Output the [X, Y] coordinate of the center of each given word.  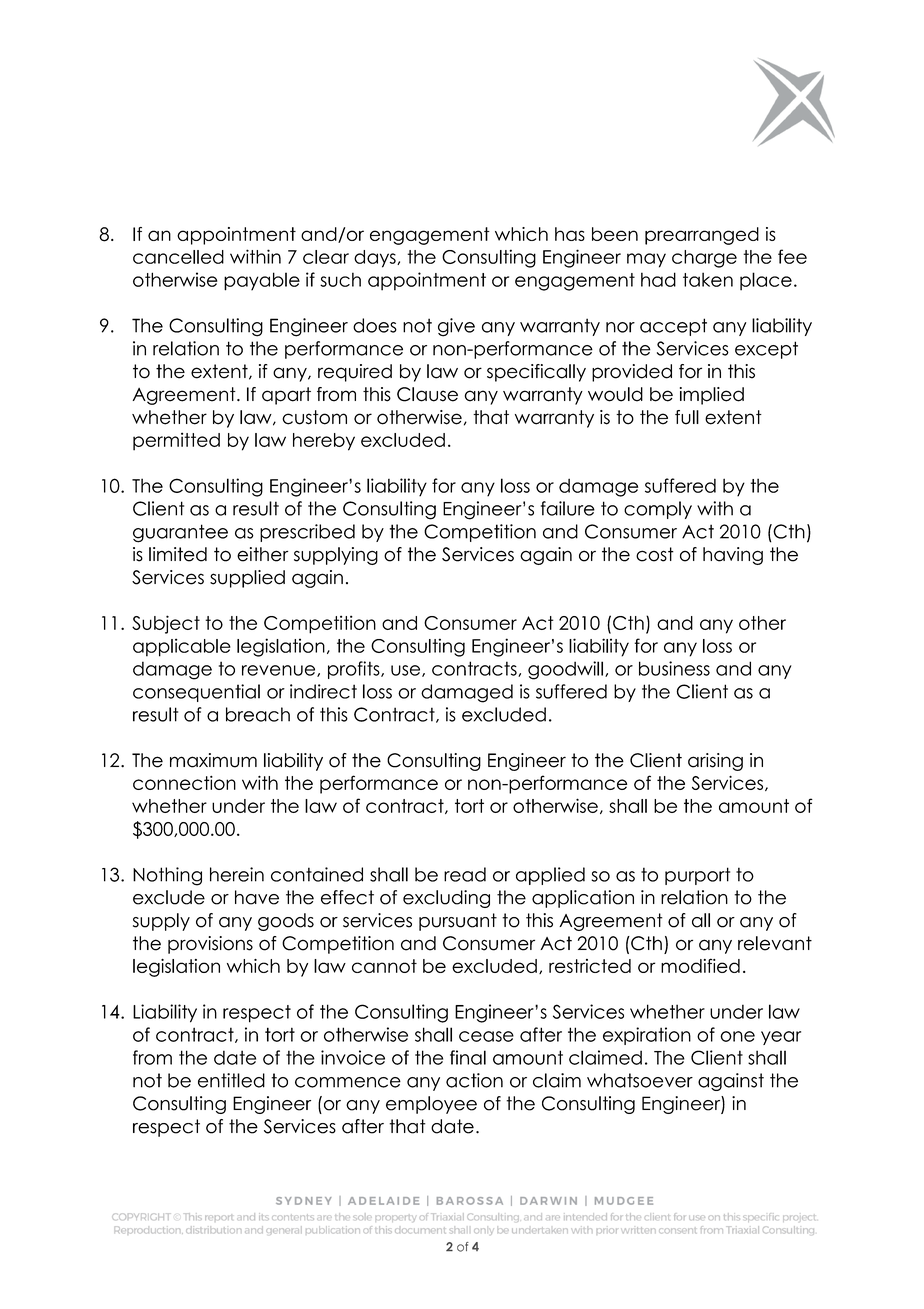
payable [262, 281]
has [570, 234]
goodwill [565, 670]
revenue [280, 671]
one [737, 1036]
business [674, 668]
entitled [231, 1080]
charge [704, 259]
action [474, 1080]
